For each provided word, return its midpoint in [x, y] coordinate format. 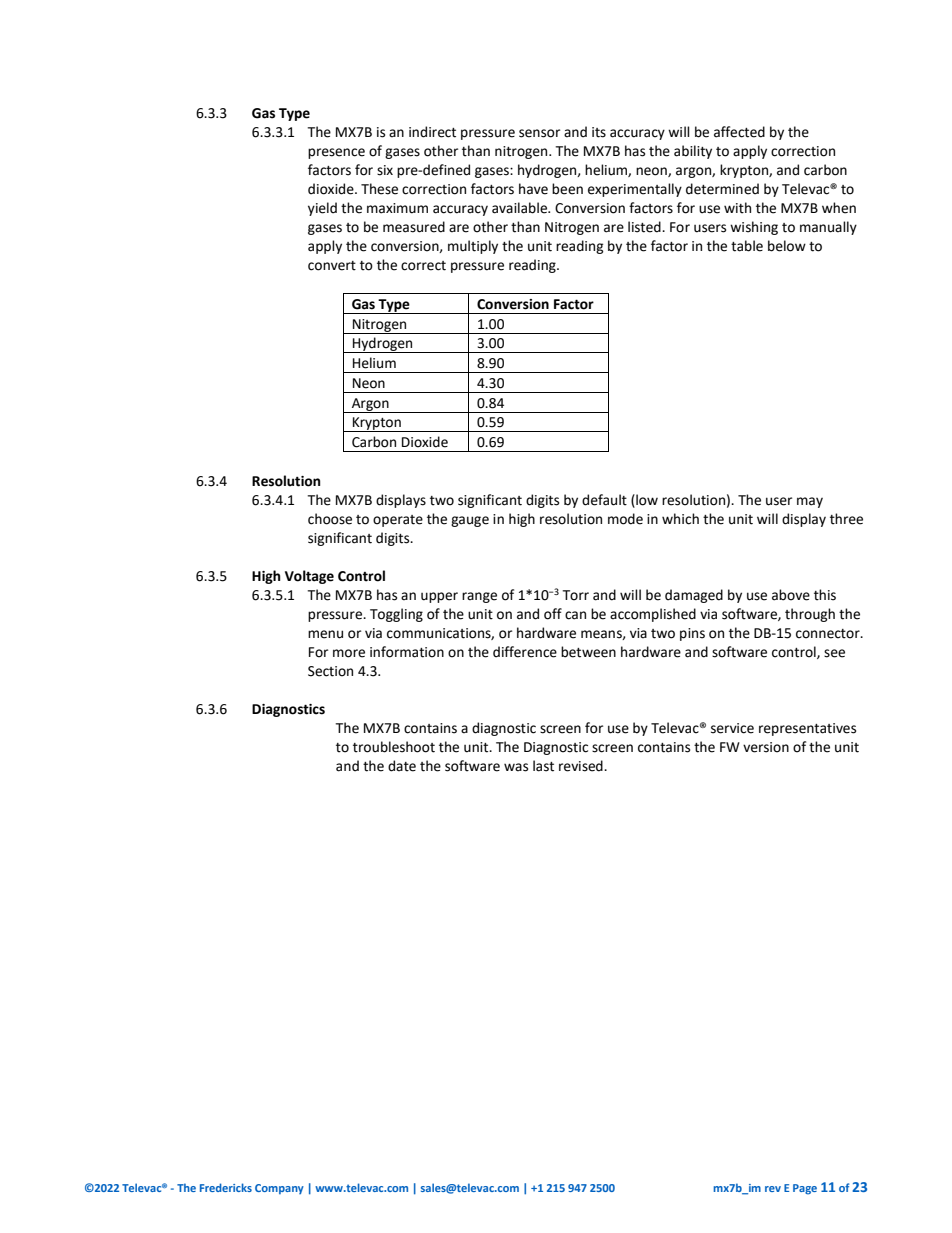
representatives [807, 729]
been [567, 189]
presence [336, 153]
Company [279, 1189]
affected [739, 132]
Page [805, 1189]
